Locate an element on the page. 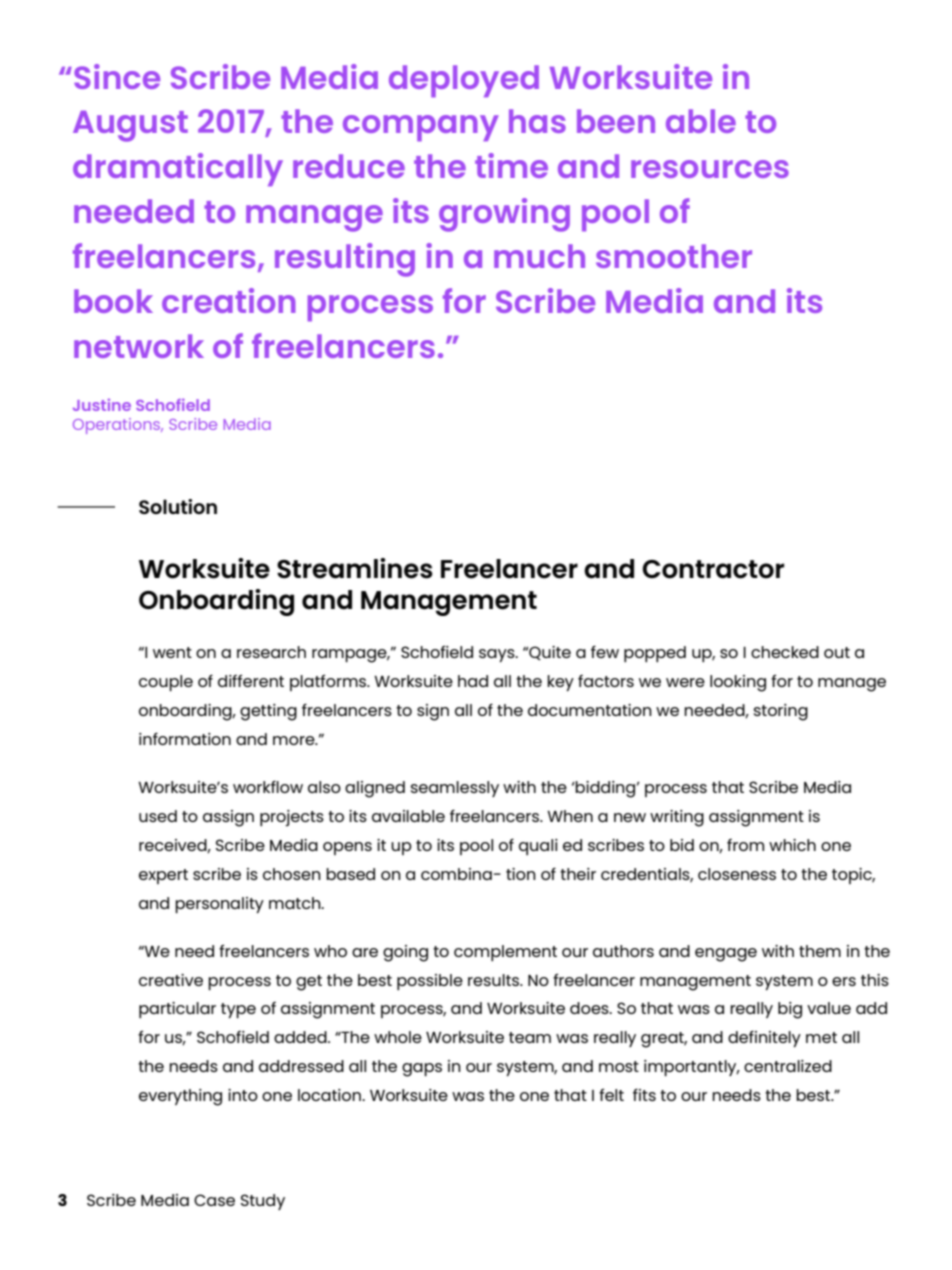  seamlessly is located at coordinates (455, 789).
